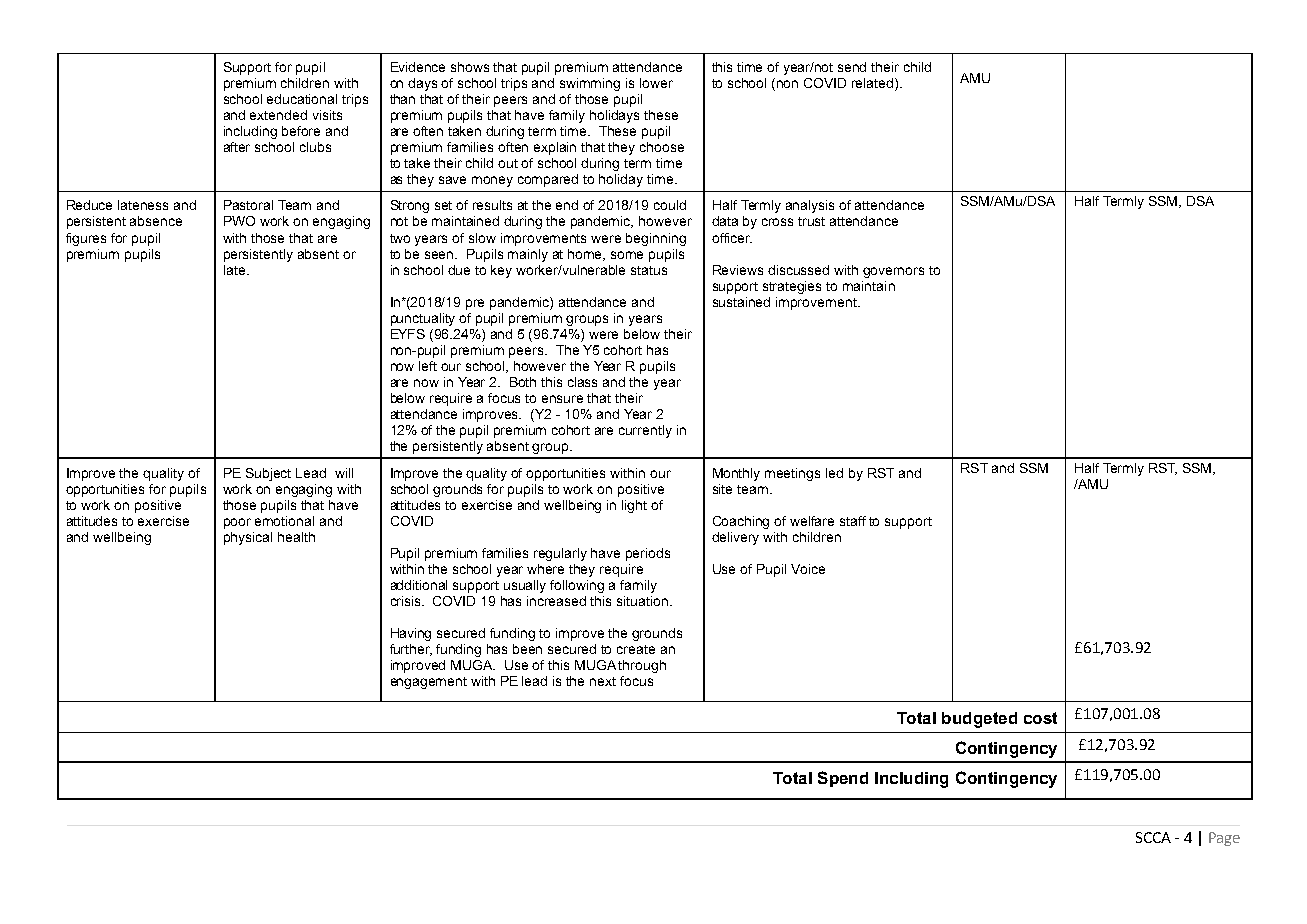 Image resolution: width=1307 pixels, height=924 pixels. I want to click on send, so click(852, 67).
